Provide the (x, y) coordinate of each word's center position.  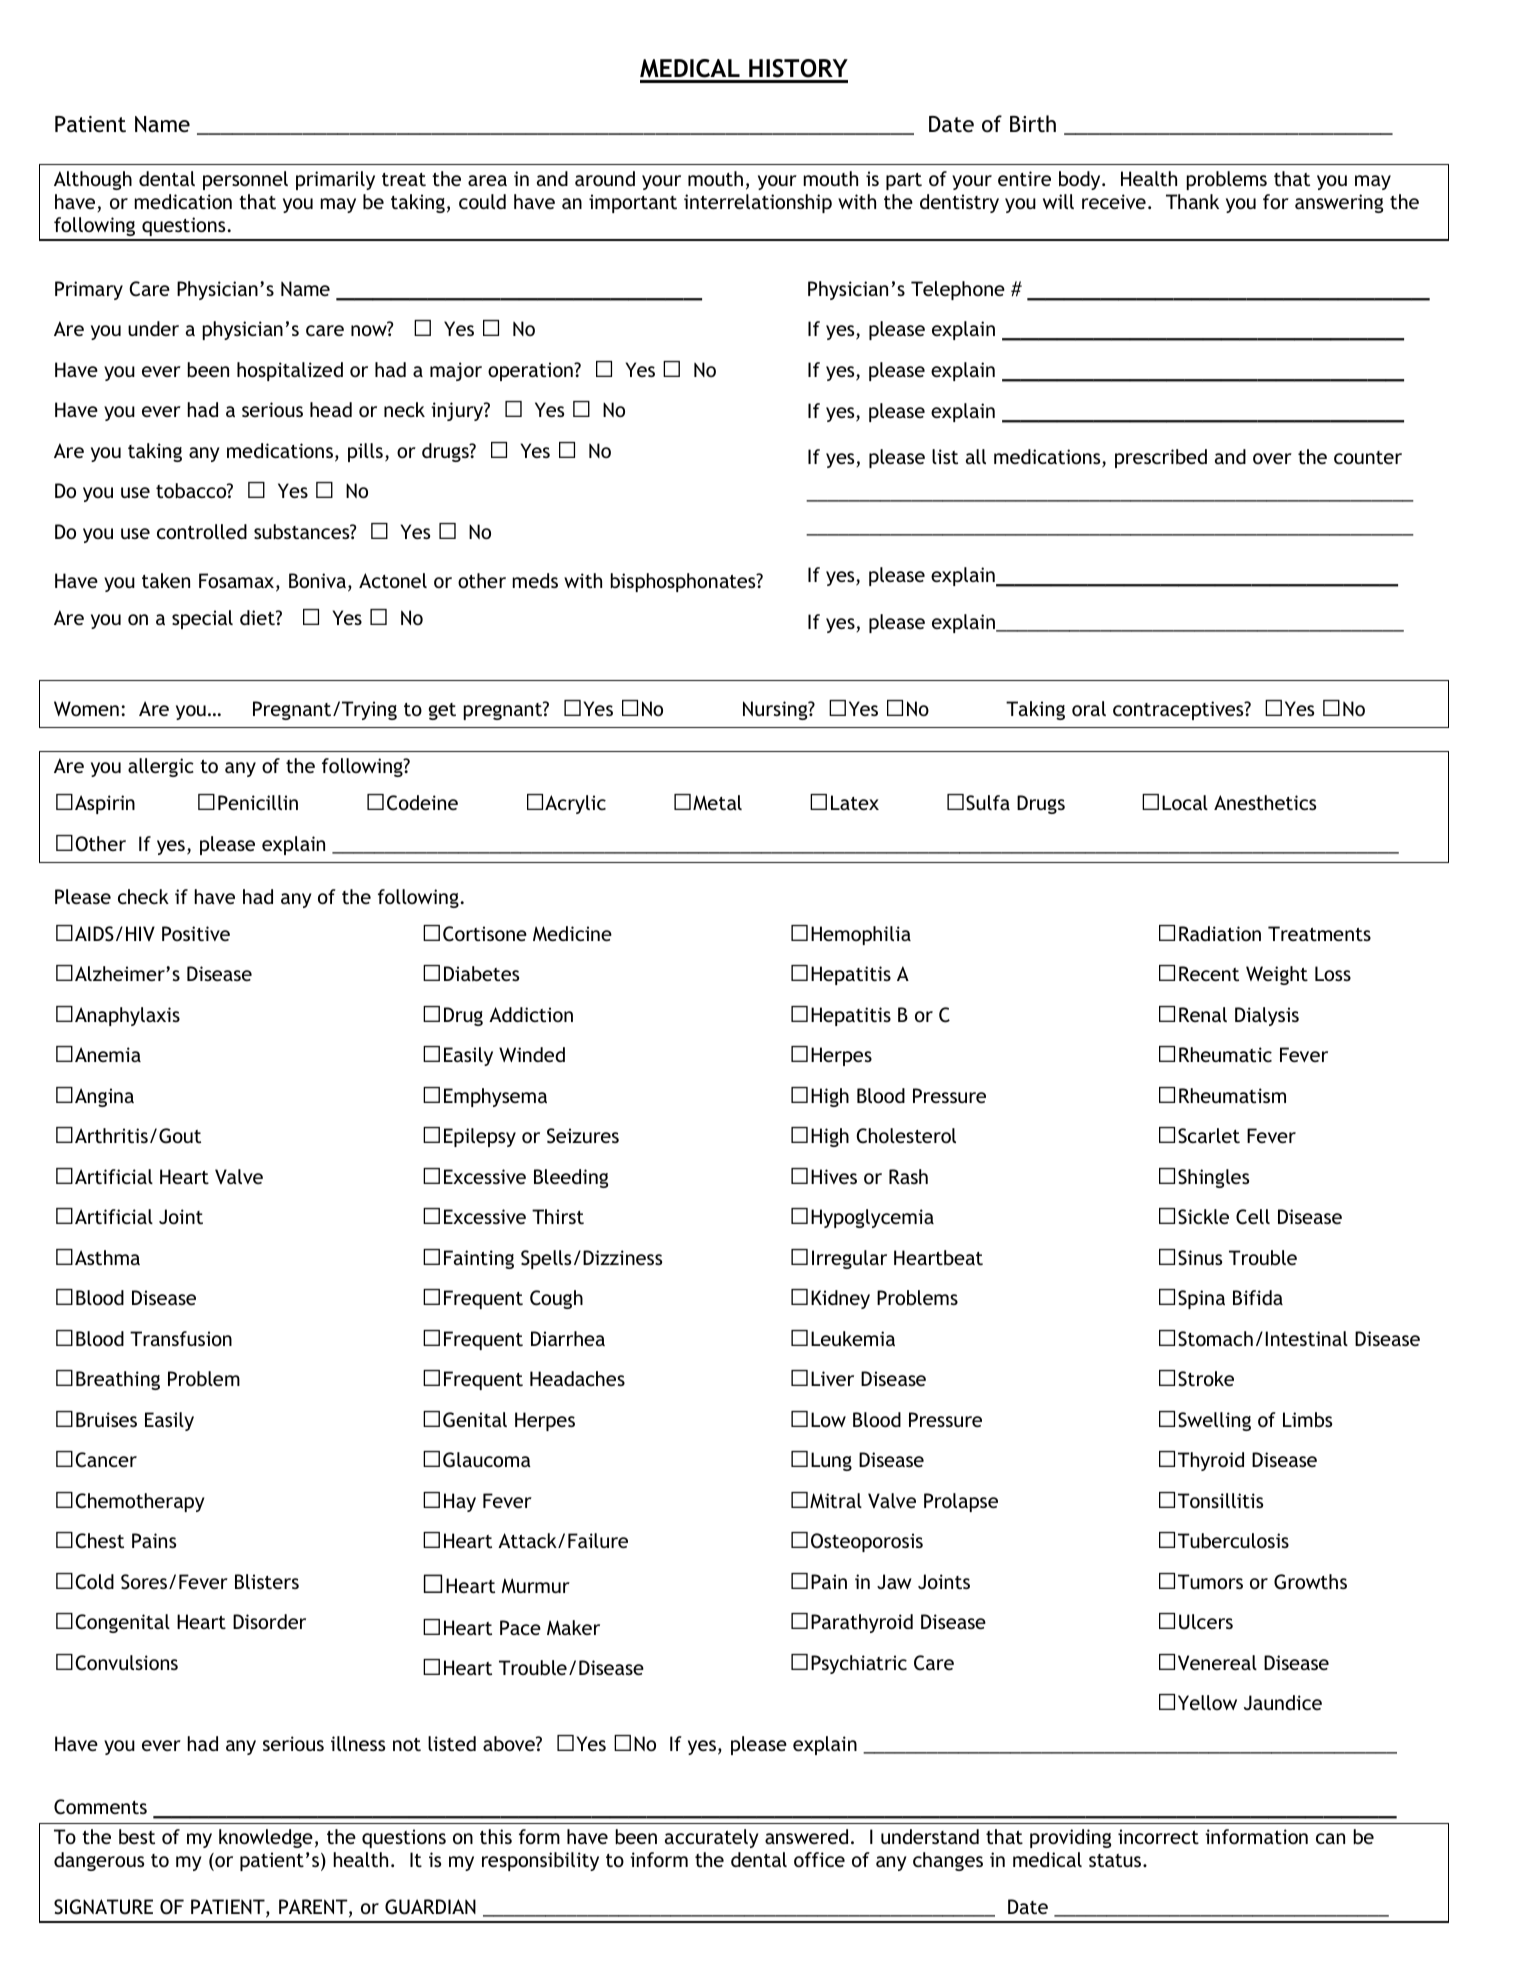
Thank (1192, 201)
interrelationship (758, 203)
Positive (196, 933)
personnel (245, 180)
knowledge (266, 1838)
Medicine (572, 933)
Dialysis (1267, 1016)
